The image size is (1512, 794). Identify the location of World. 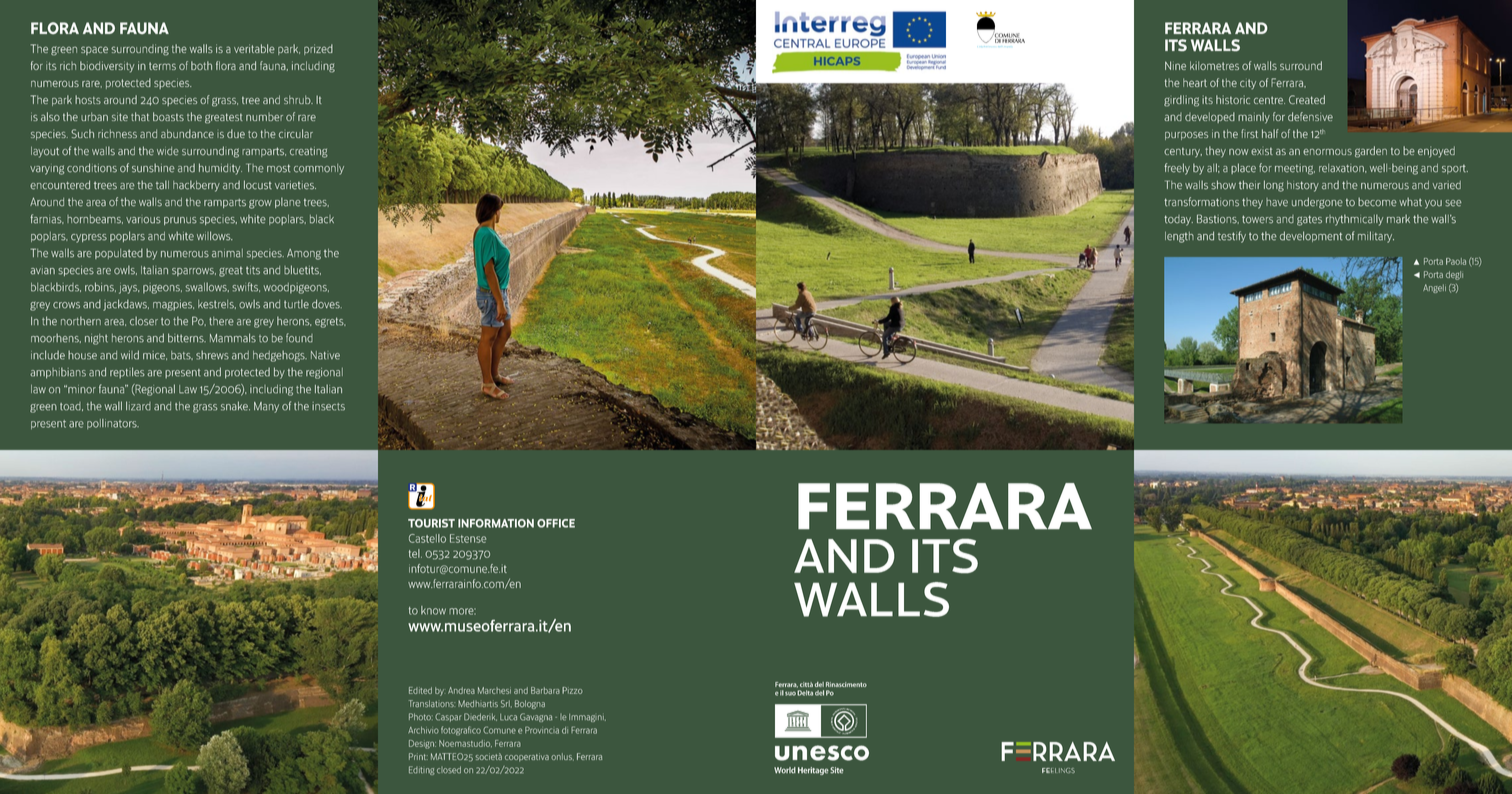
(785, 770).
